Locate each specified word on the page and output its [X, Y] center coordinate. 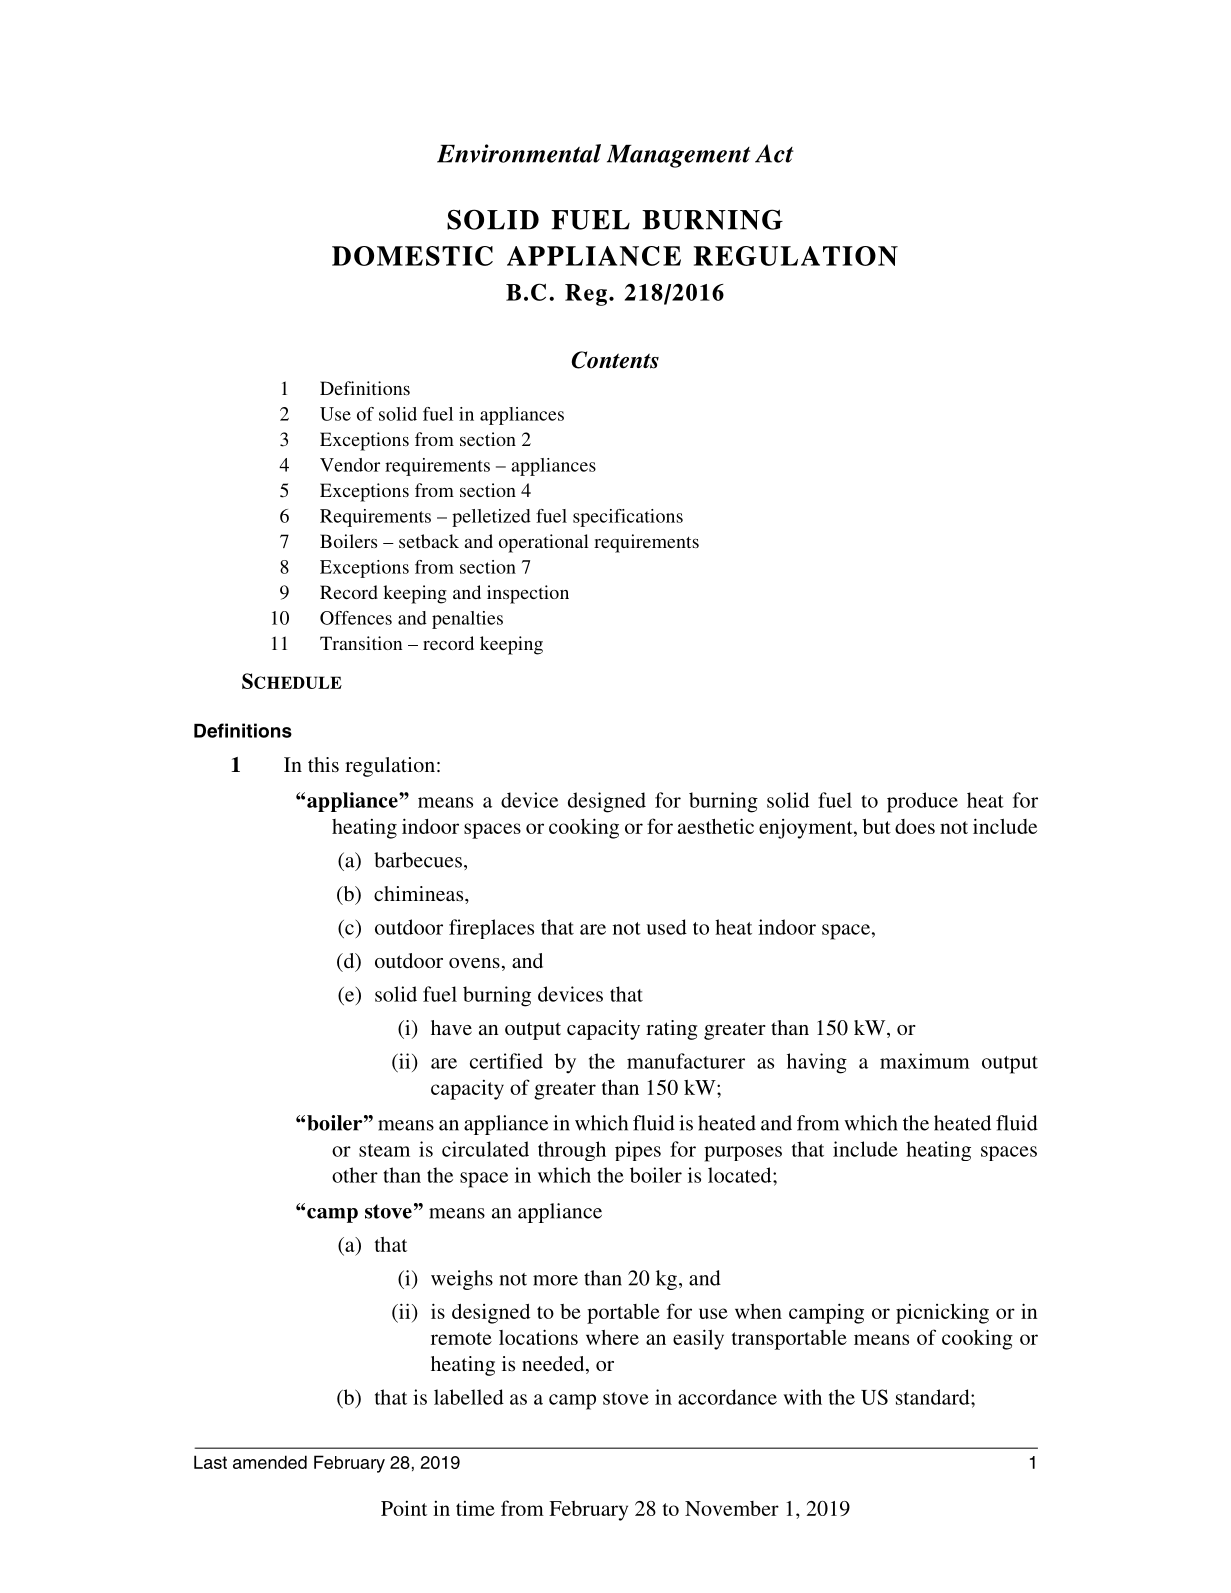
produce [922, 802]
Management [679, 156]
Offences [356, 618]
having [817, 1063]
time [475, 1508]
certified [506, 1061]
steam [384, 1150]
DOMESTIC [412, 256]
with [802, 1397]
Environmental [519, 153]
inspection [528, 594]
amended [270, 1462]
